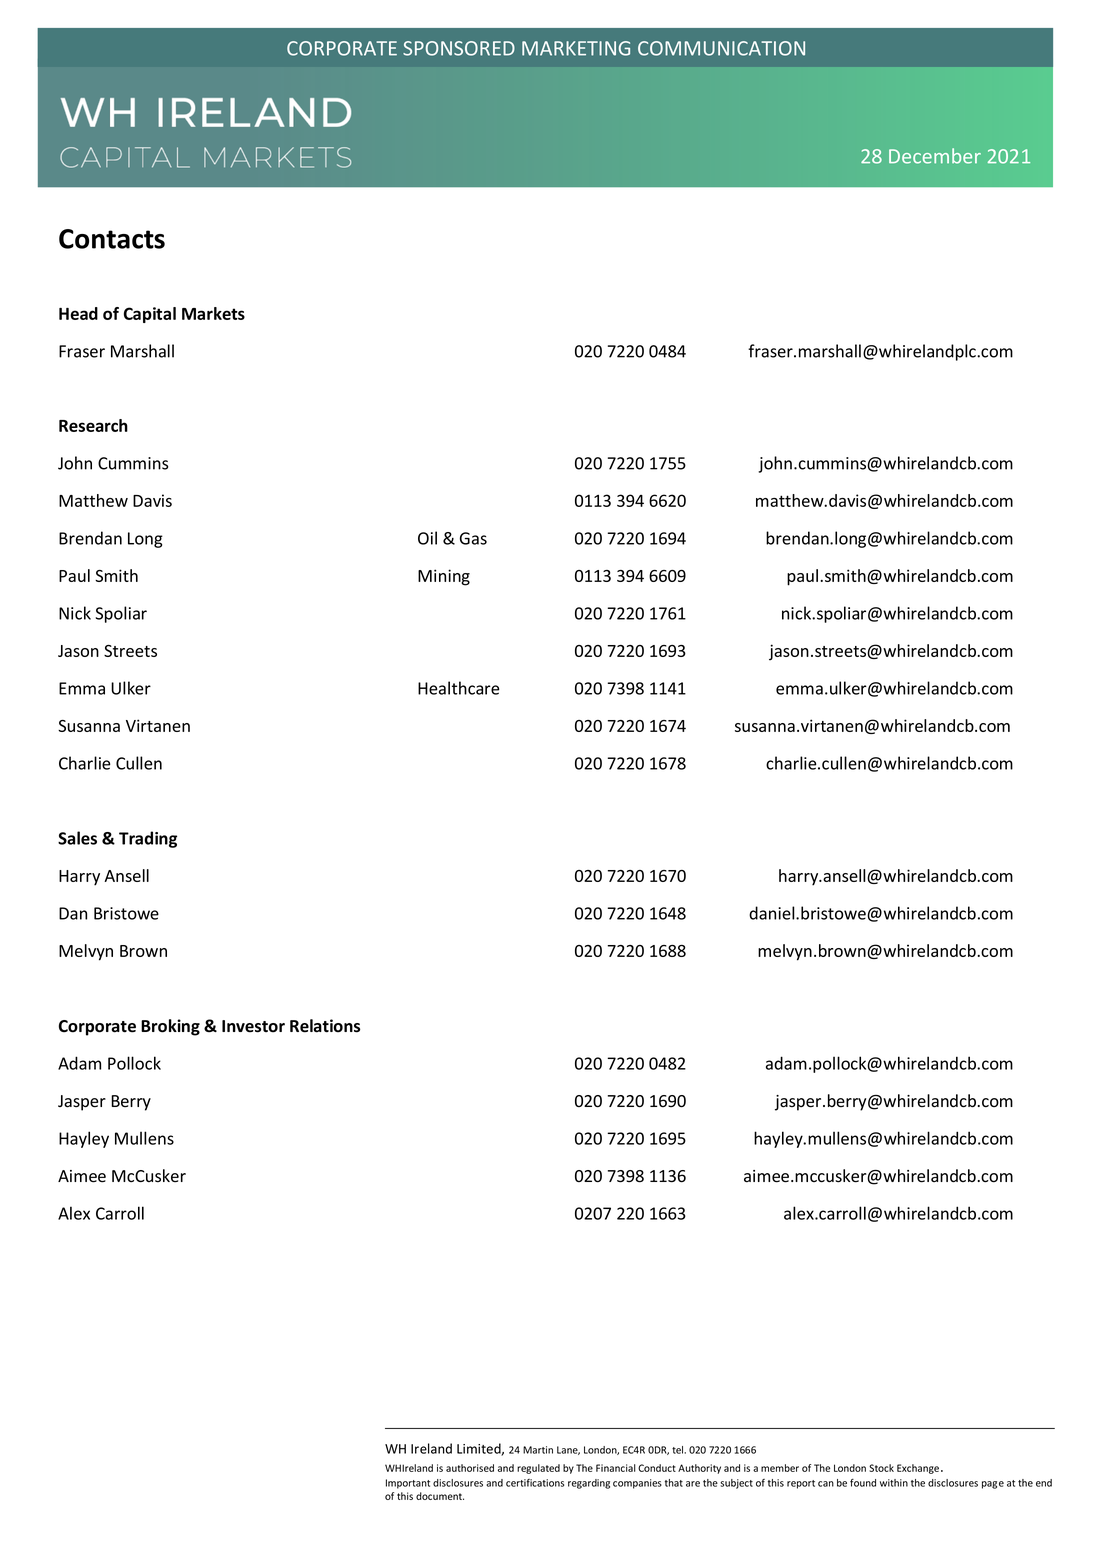  I want to click on Important, so click(408, 1484).
